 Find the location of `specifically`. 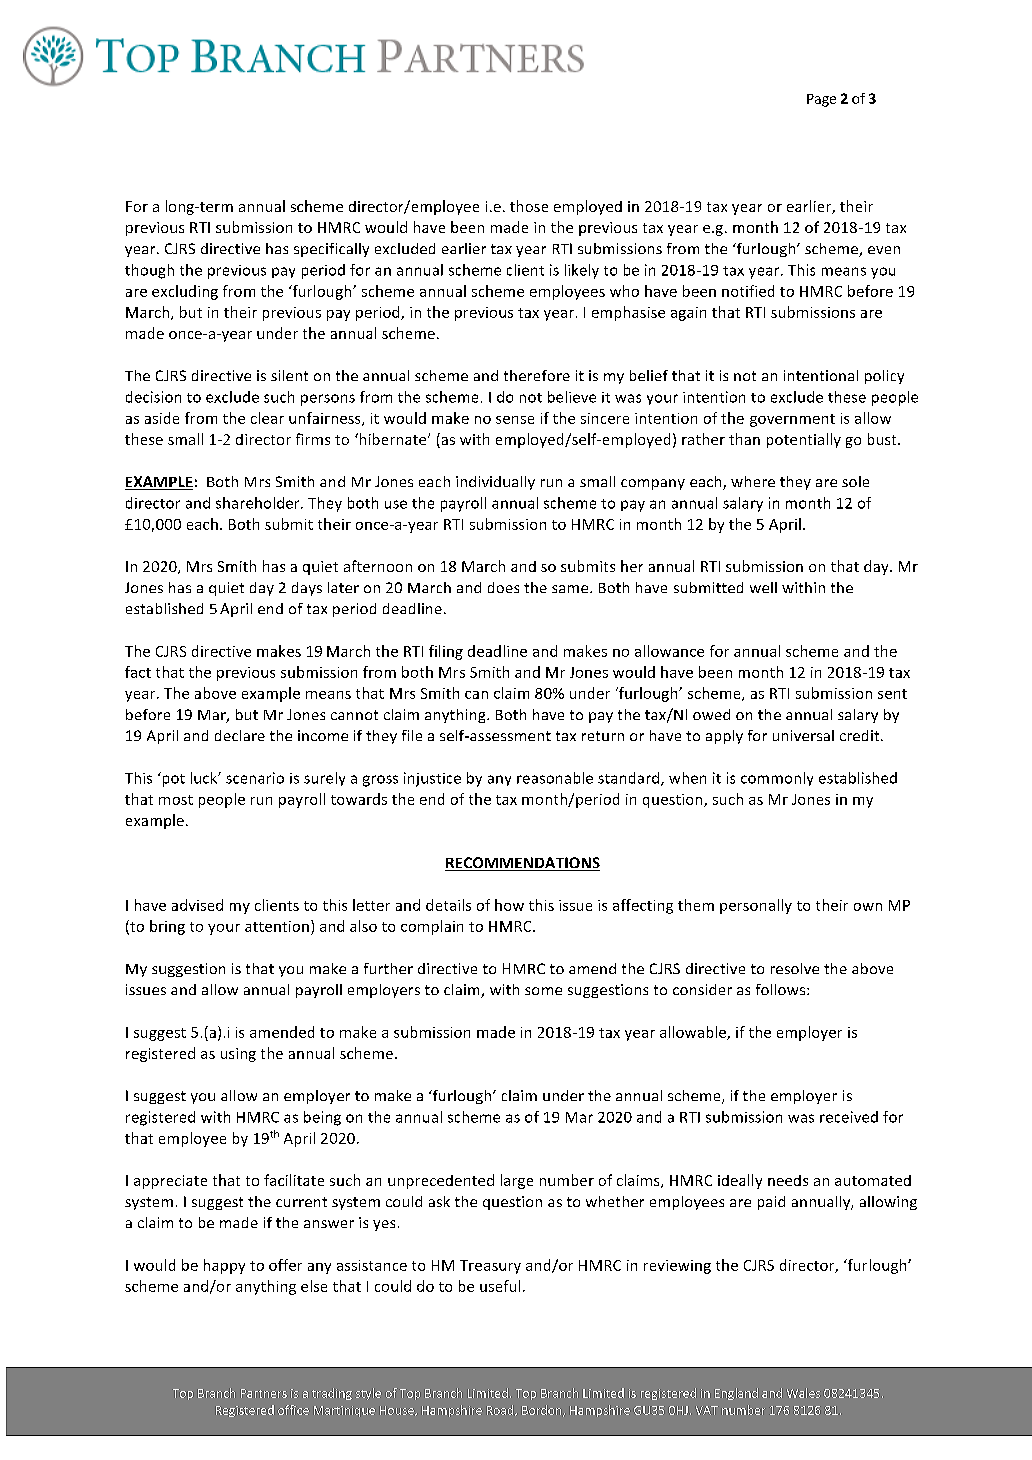

specifically is located at coordinates (331, 250).
